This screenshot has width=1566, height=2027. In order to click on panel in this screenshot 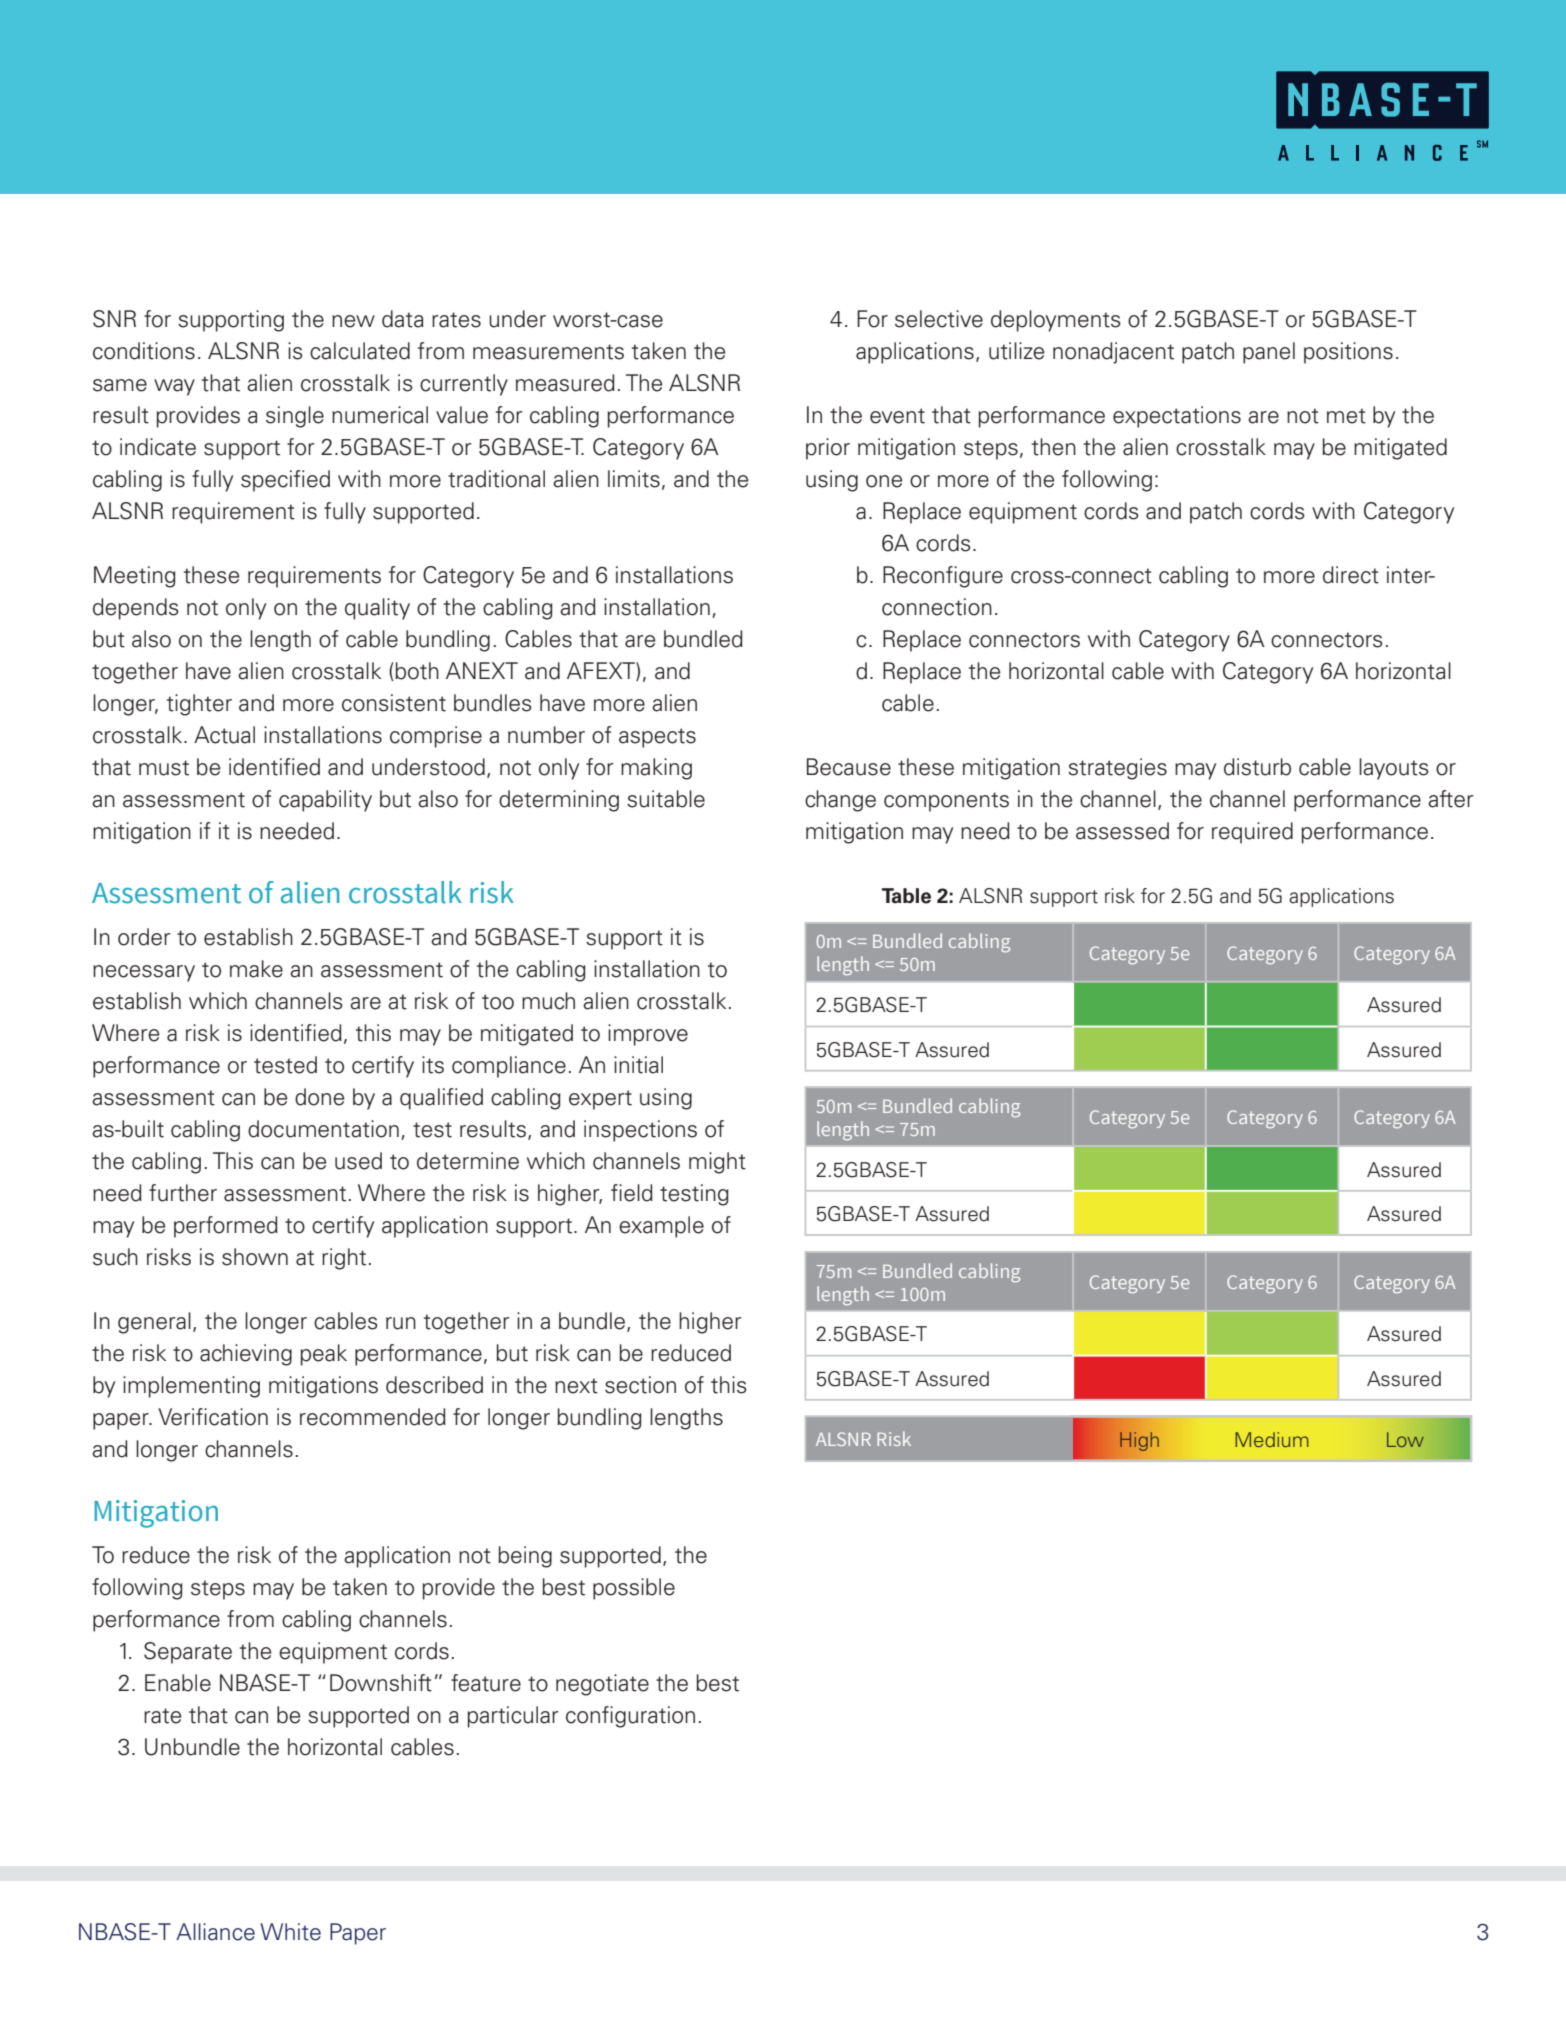, I will do `click(1269, 353)`.
